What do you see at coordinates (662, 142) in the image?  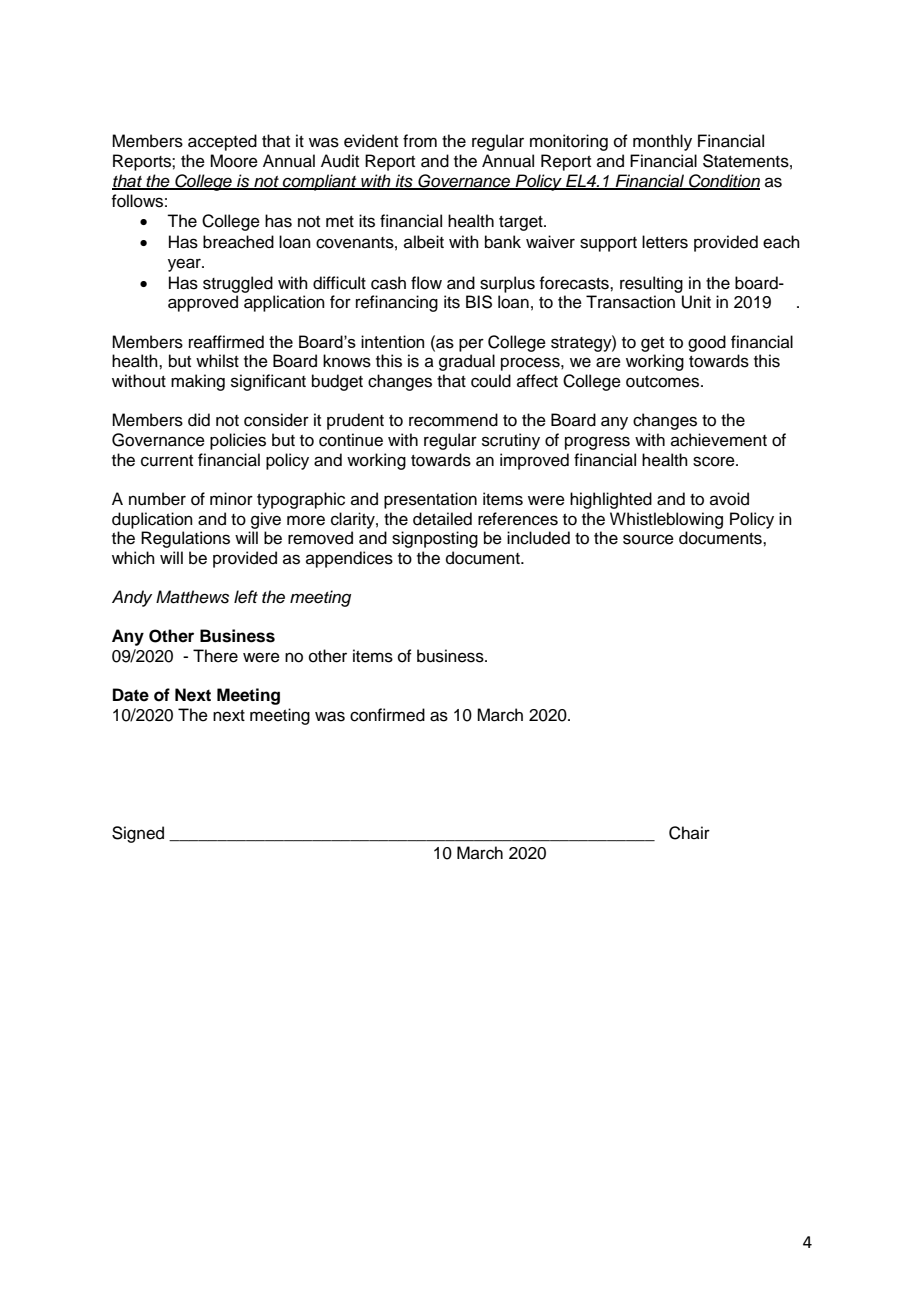 I see `monthly` at bounding box center [662, 142].
